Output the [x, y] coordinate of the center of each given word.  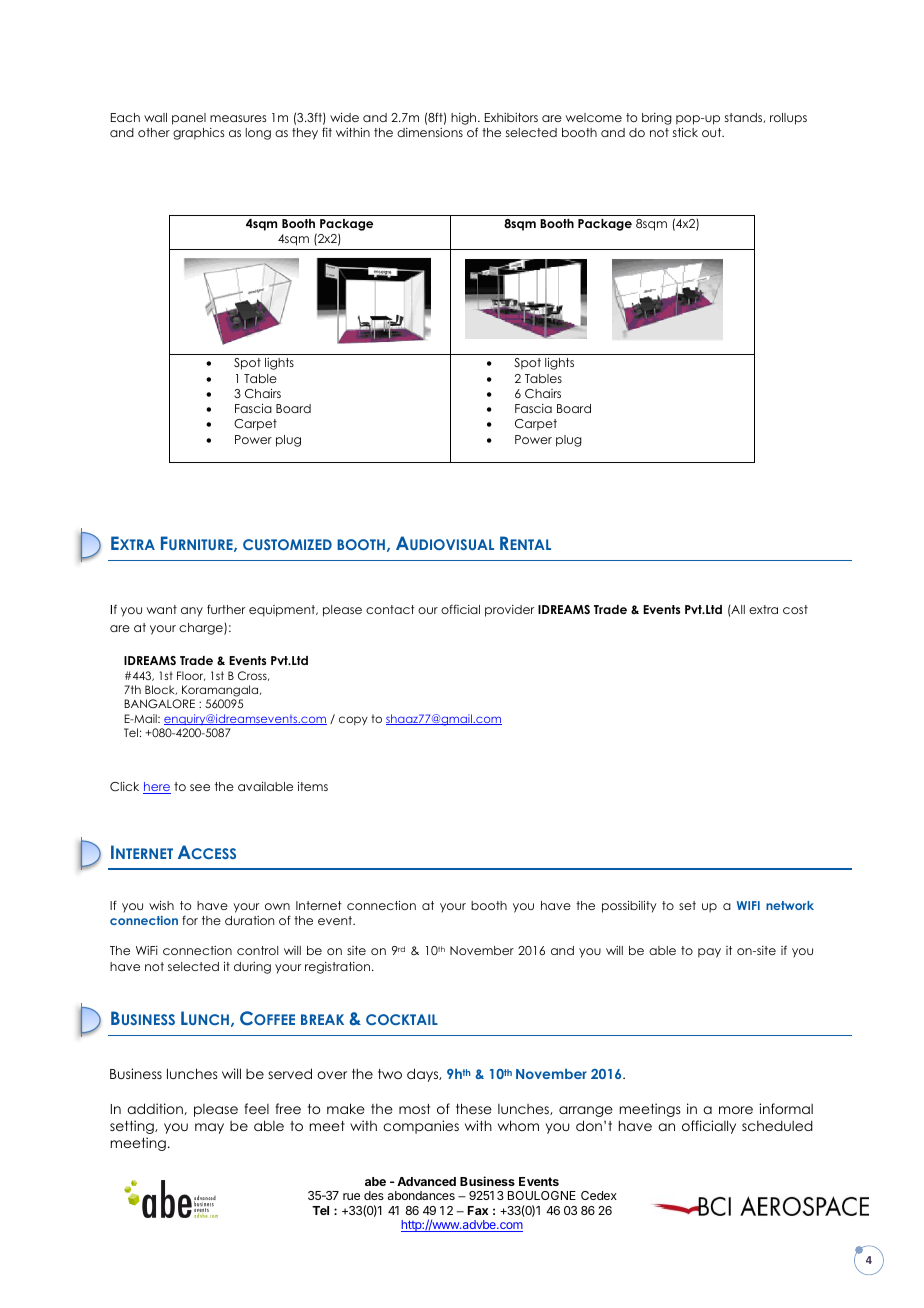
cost [795, 609]
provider [509, 611]
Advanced [426, 1181]
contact [390, 609]
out [713, 132]
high [465, 120]
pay [709, 953]
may [209, 1128]
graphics [198, 134]
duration [249, 920]
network [790, 905]
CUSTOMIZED [287, 544]
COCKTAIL [402, 1019]
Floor [191, 676]
